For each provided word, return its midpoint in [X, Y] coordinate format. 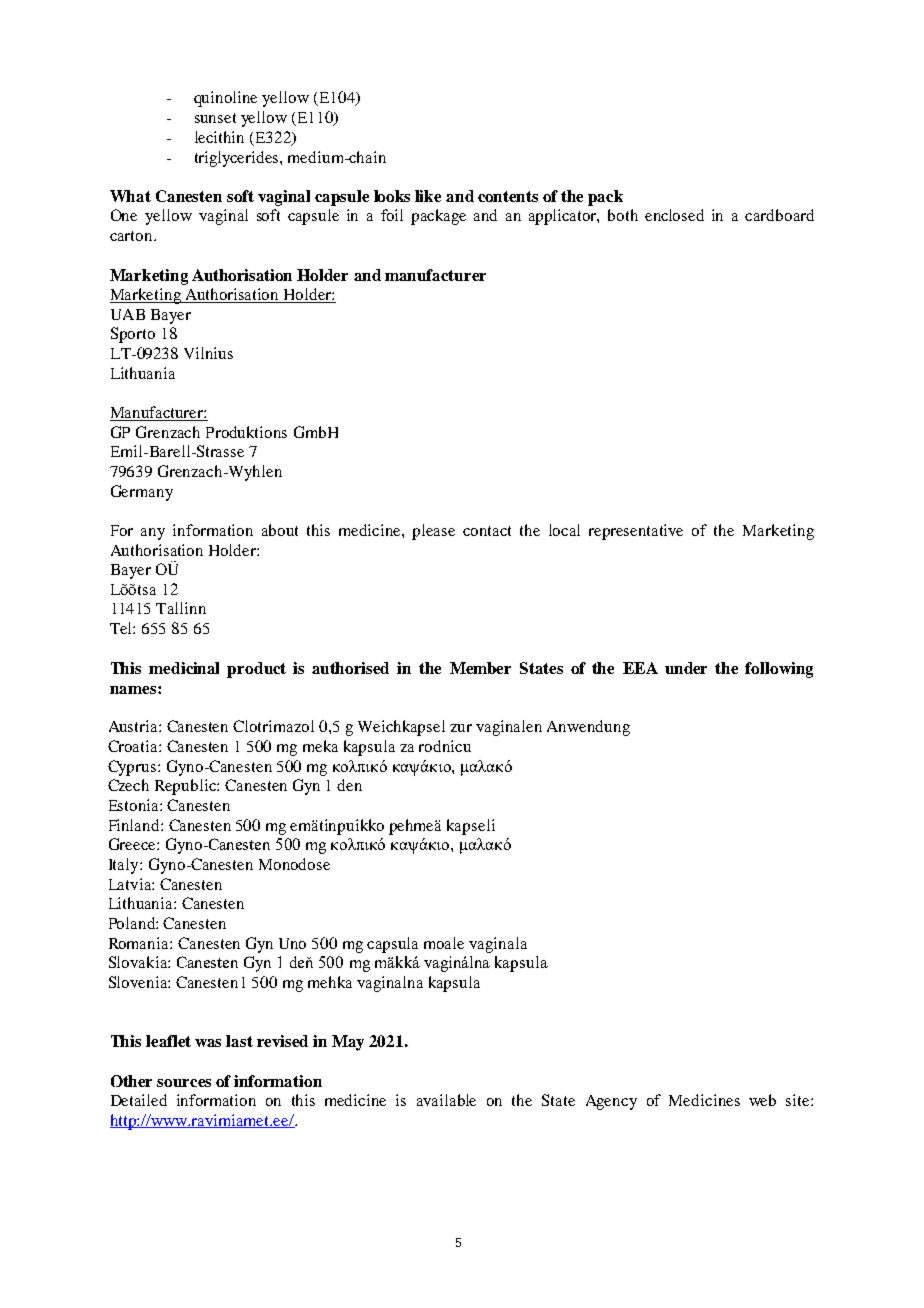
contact [487, 531]
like [428, 196]
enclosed [674, 215]
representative [636, 532]
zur [461, 728]
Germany [142, 493]
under [686, 668]
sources [184, 1083]
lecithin [219, 137]
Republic [186, 787]
